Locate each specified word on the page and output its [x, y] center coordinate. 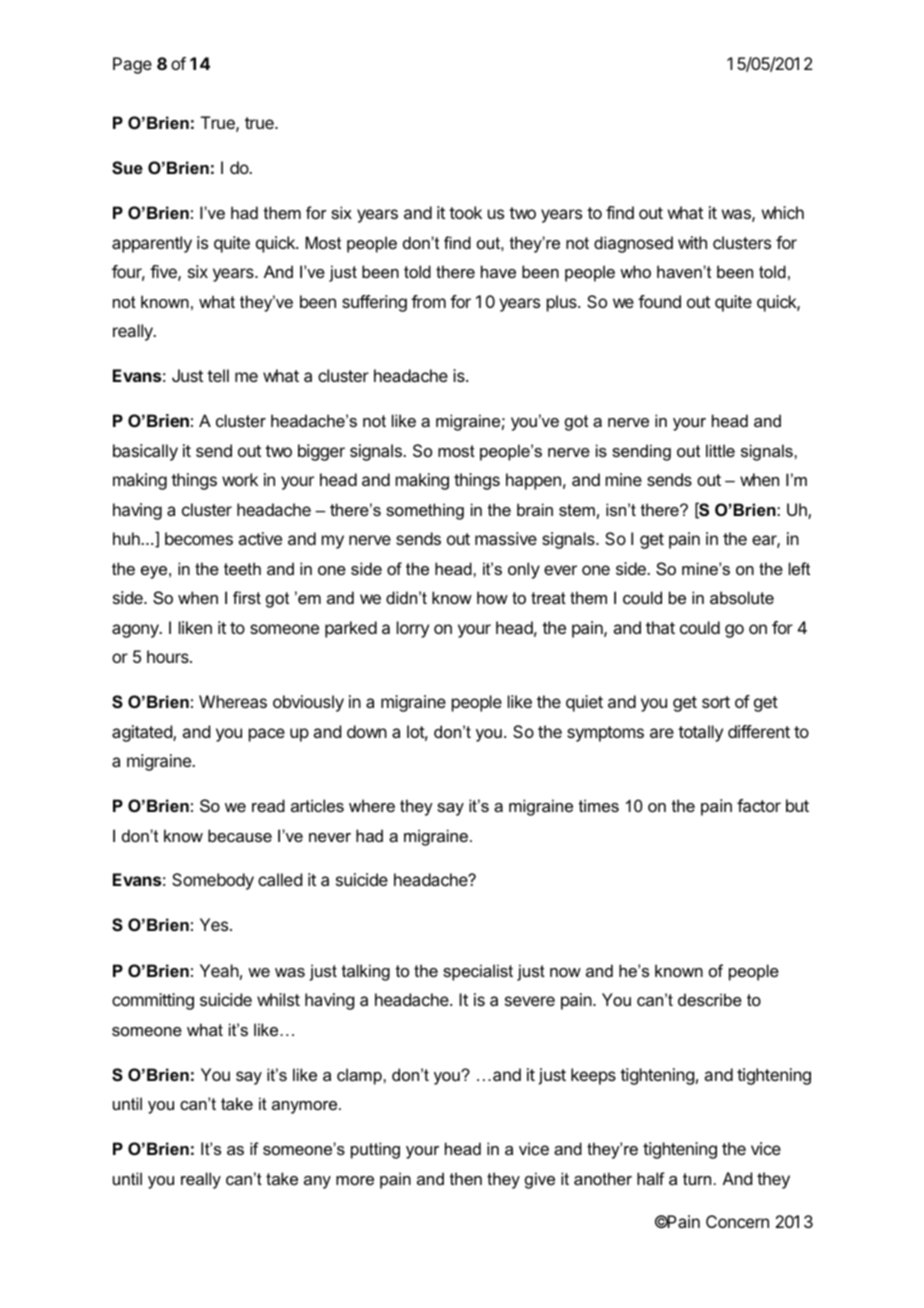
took [465, 212]
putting [375, 1150]
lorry [413, 629]
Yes [215, 924]
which [783, 212]
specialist [478, 972]
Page [132, 65]
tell [218, 375]
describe [710, 999]
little [720, 450]
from [428, 301]
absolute [742, 597]
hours [169, 656]
